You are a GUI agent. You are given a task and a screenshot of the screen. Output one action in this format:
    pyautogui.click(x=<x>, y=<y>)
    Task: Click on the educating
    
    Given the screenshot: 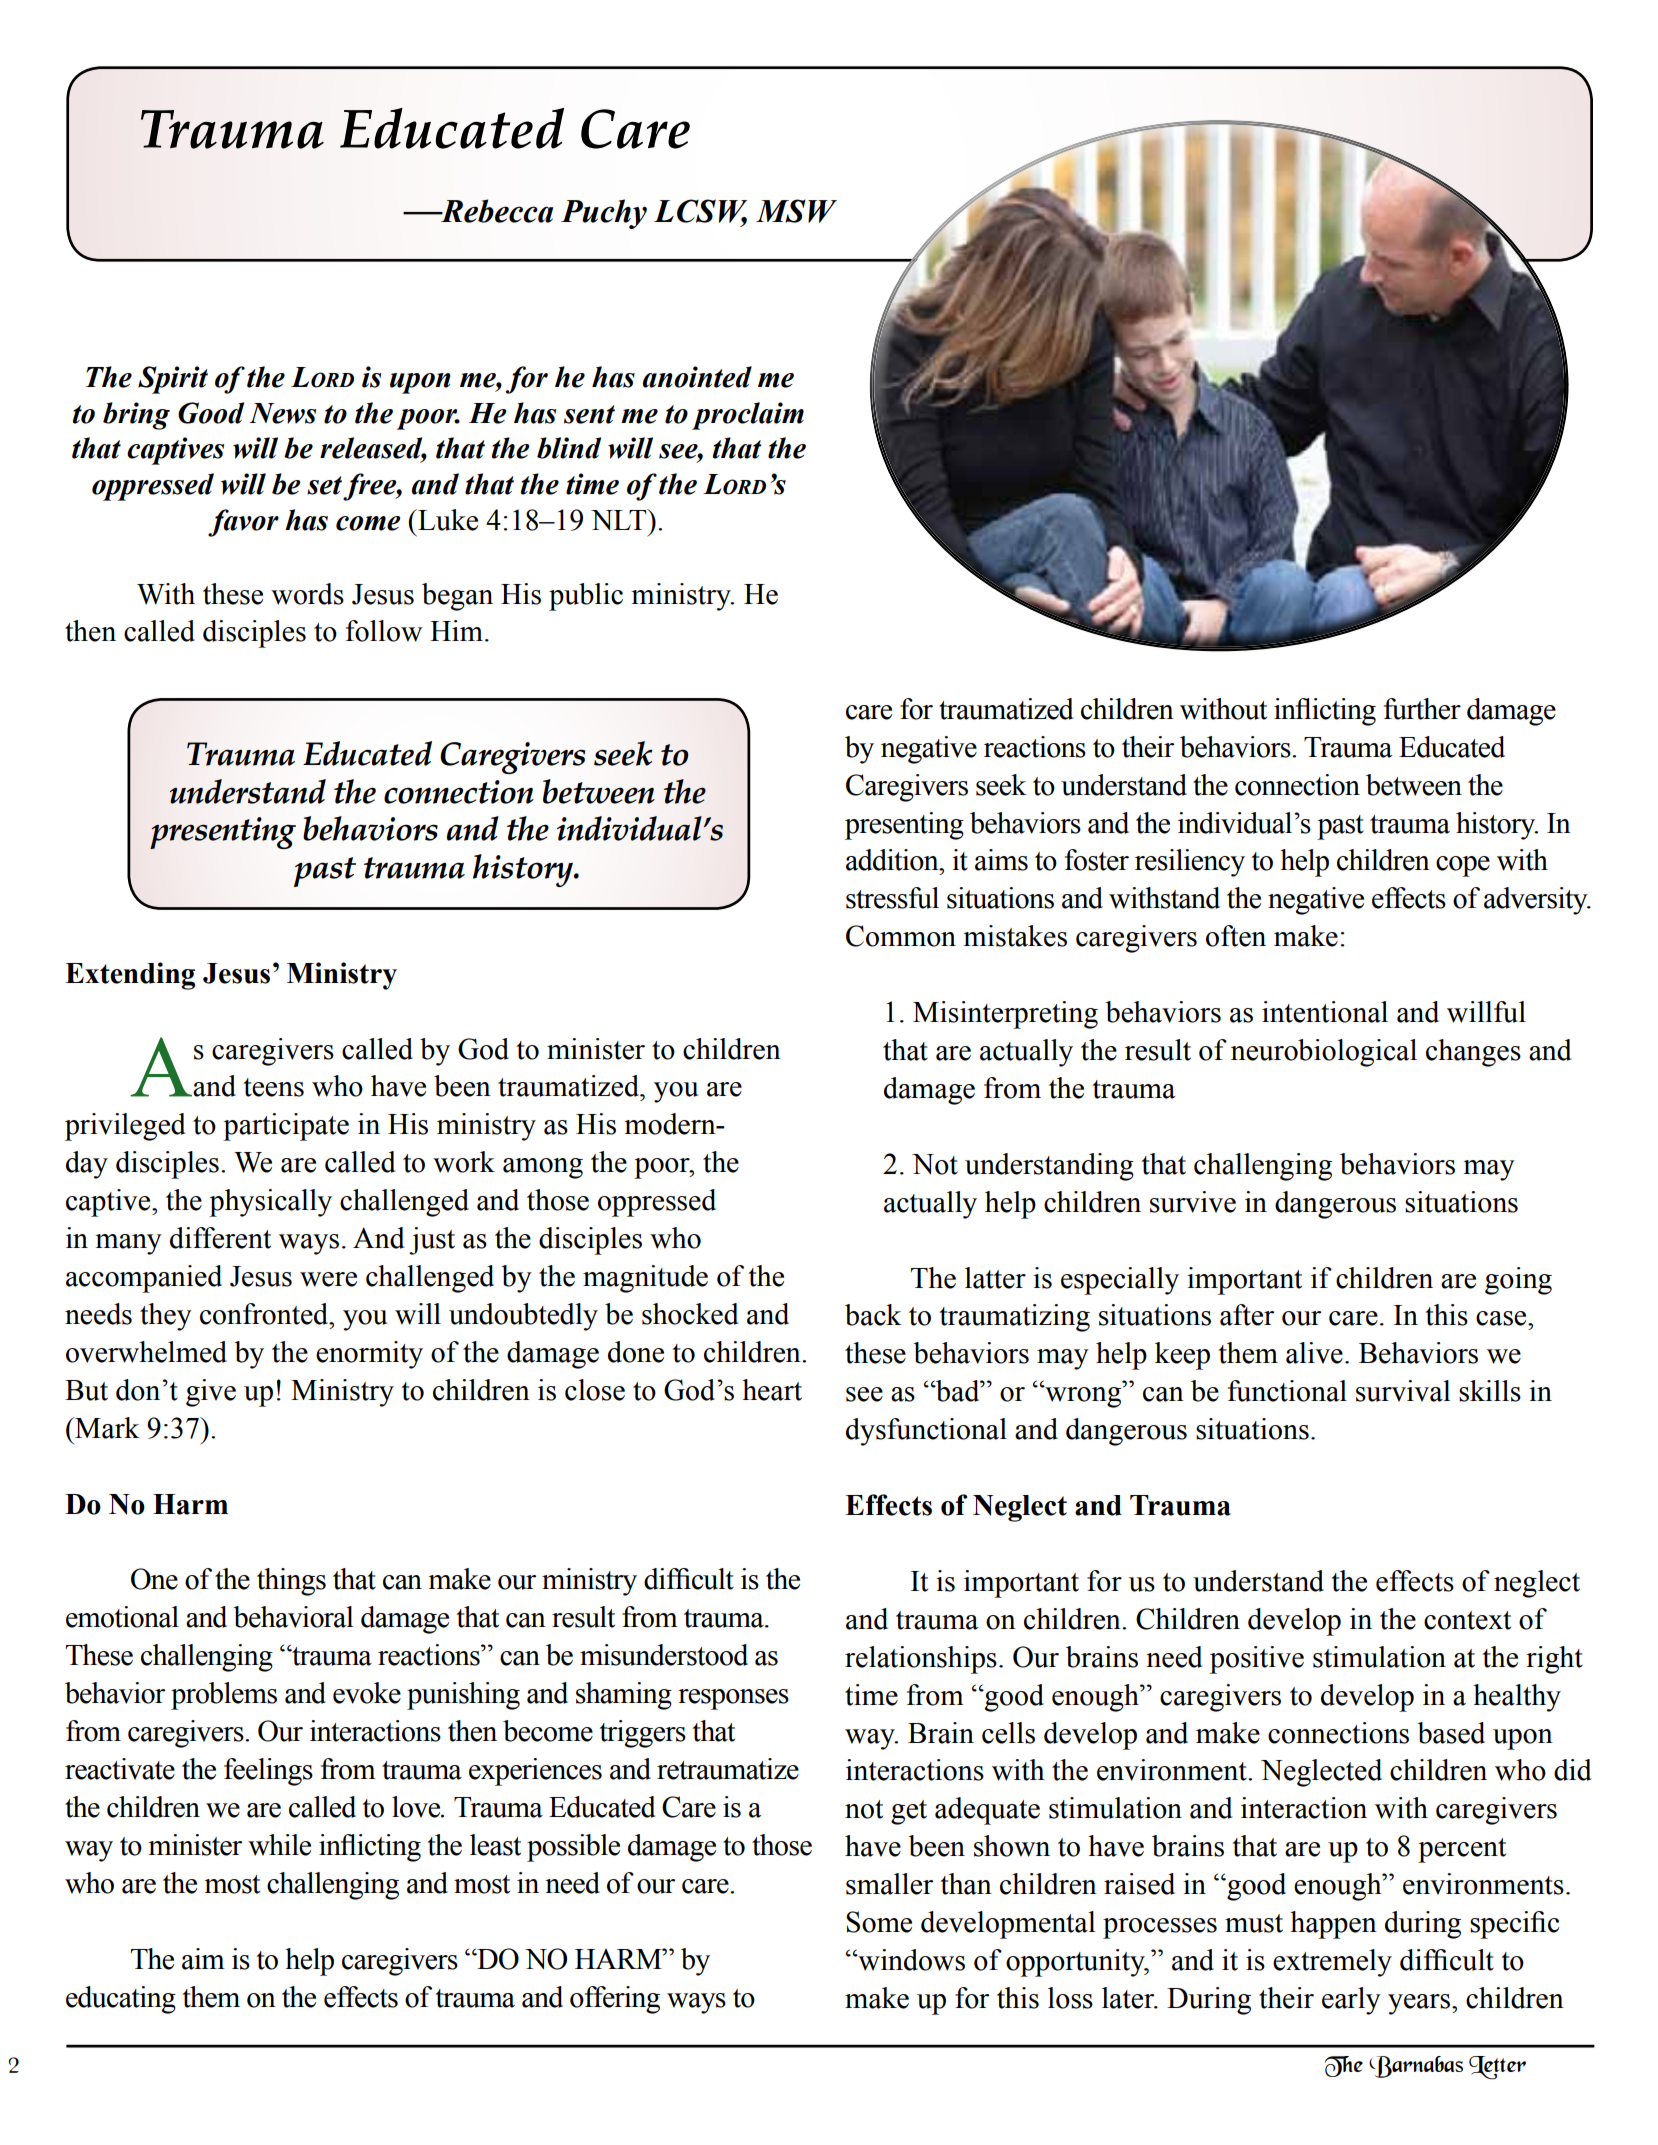 What is the action you would take?
    pyautogui.click(x=121, y=2000)
